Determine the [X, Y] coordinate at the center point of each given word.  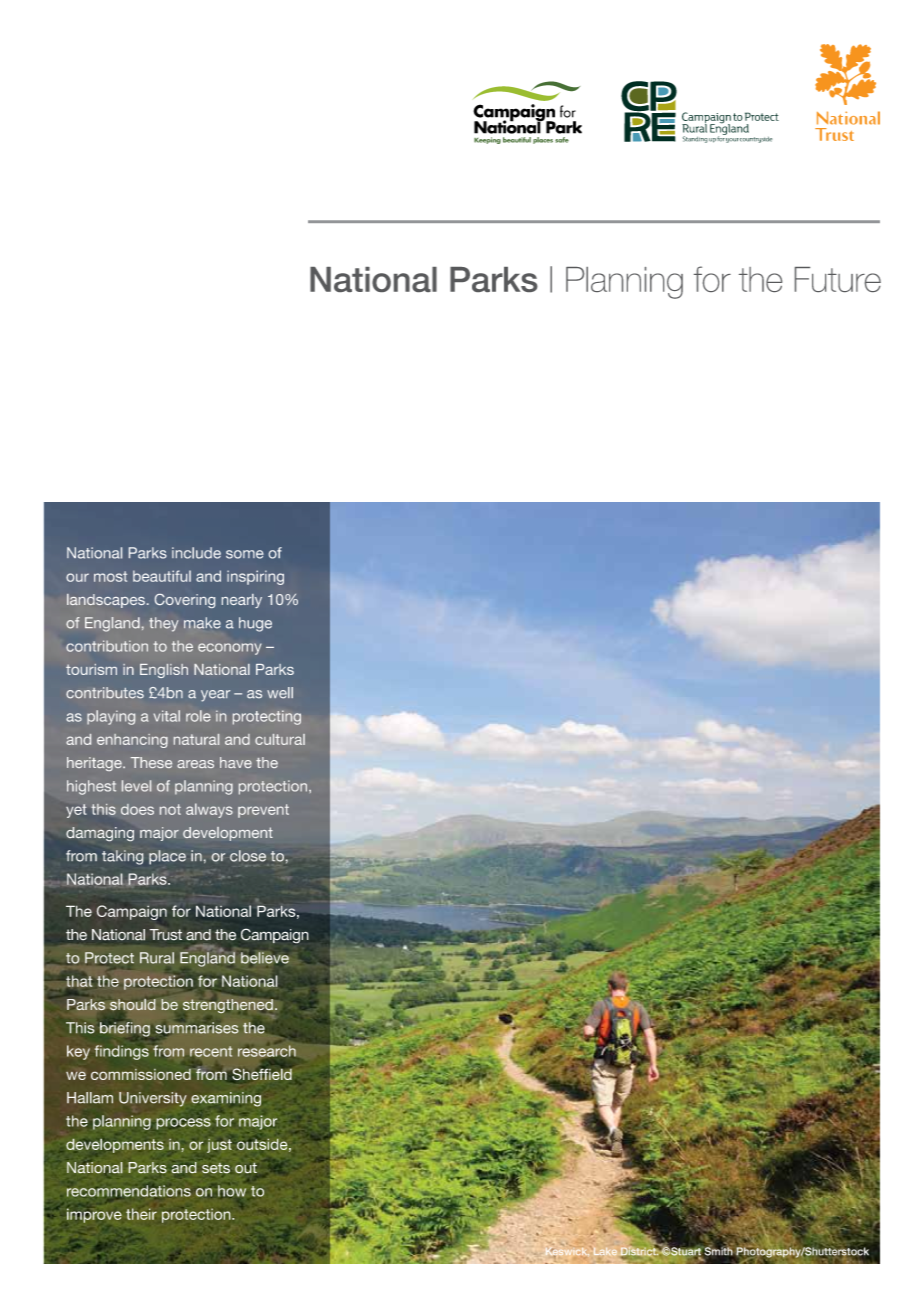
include [196, 553]
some [245, 554]
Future [838, 279]
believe [265, 958]
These [151, 762]
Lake [605, 1251]
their [141, 1214]
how [232, 1191]
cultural [280, 739]
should [133, 1005]
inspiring [255, 577]
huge [255, 624]
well [280, 693]
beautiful [162, 576]
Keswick [567, 1252]
